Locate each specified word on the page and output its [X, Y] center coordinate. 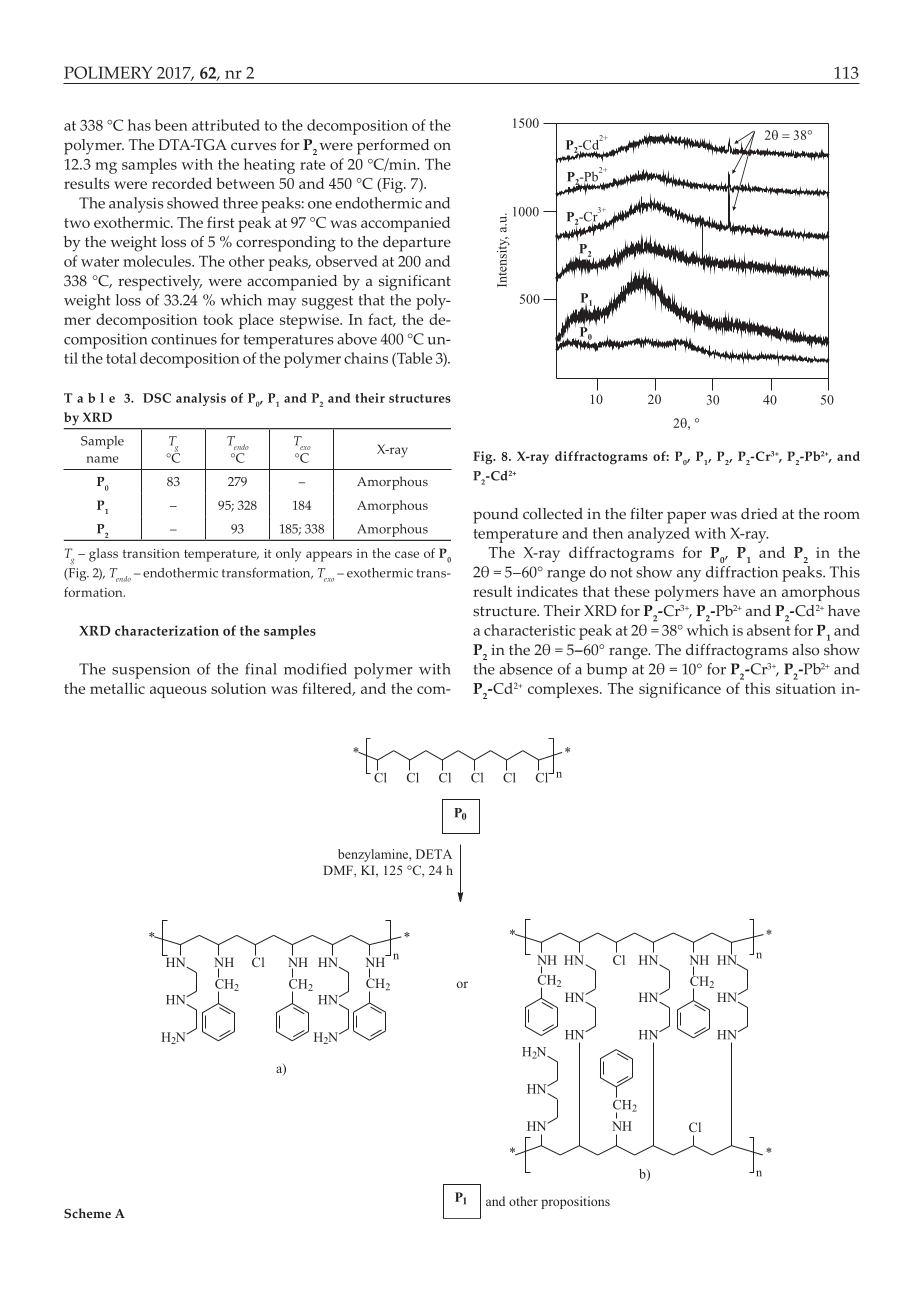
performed [393, 147]
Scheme [87, 1213]
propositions [575, 1202]
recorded [182, 183]
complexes [564, 690]
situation [806, 688]
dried [759, 513]
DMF [339, 870]
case [407, 554]
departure [417, 244]
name [102, 459]
